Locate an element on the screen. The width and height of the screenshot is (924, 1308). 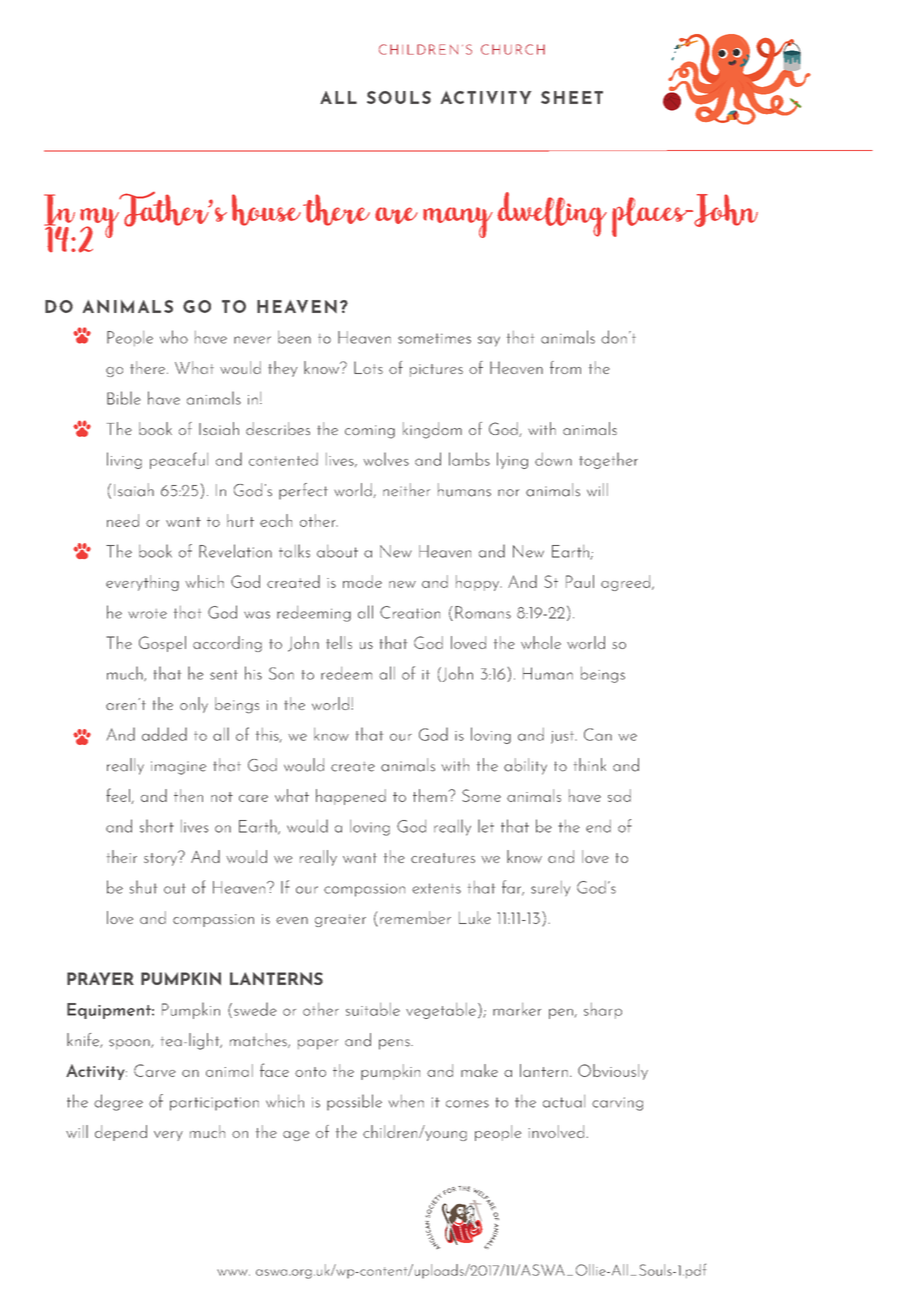
house is located at coordinates (266, 210).
